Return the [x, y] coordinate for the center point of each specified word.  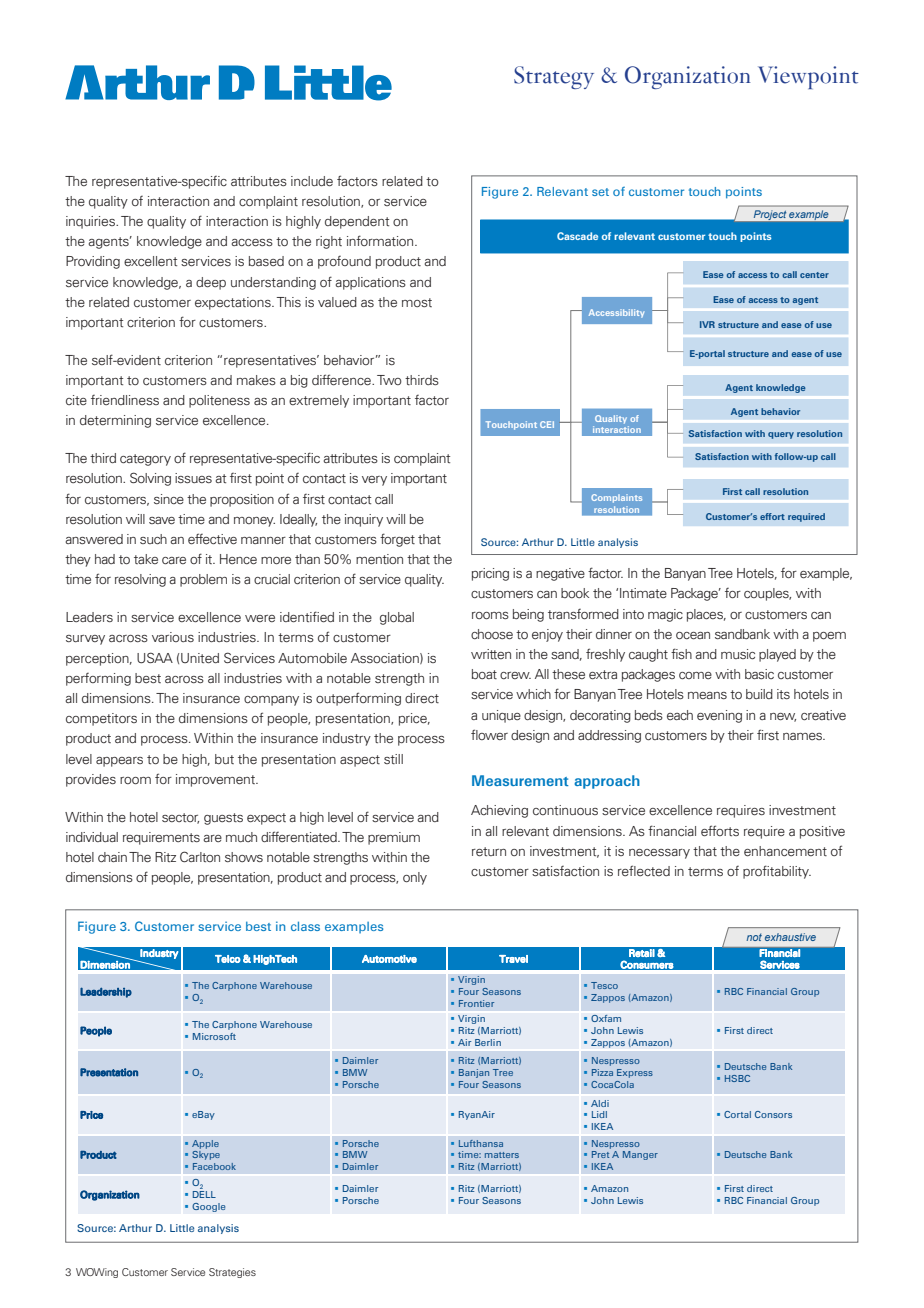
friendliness [125, 400]
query [781, 435]
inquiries [91, 222]
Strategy [554, 77]
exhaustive [790, 937]
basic [759, 674]
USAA [155, 658]
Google [209, 1207]
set [600, 192]
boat [484, 674]
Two [389, 380]
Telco [228, 959]
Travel [513, 959]
